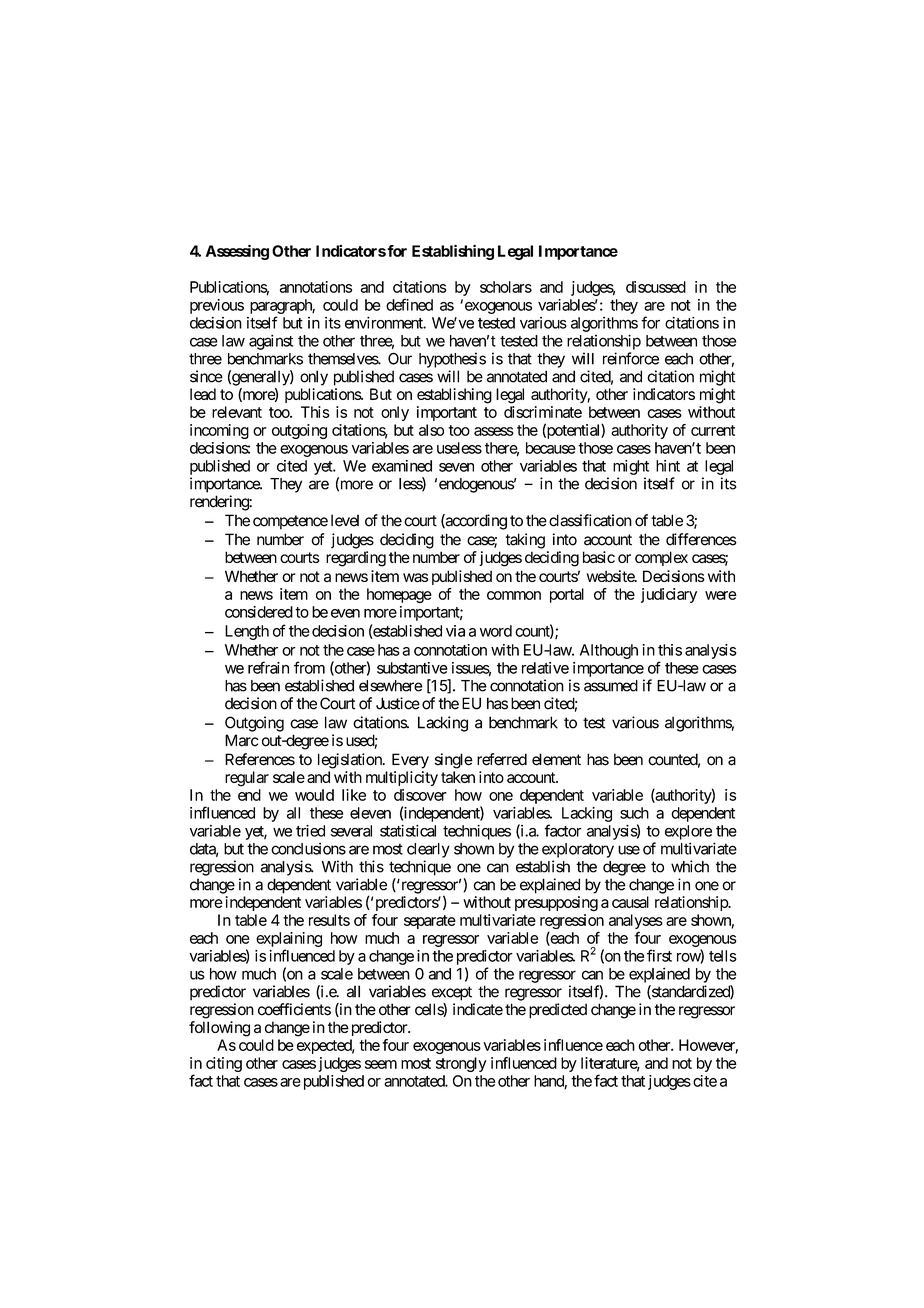  Describe the element at coordinates (268, 667) in the document. I see `refrain` at that location.
